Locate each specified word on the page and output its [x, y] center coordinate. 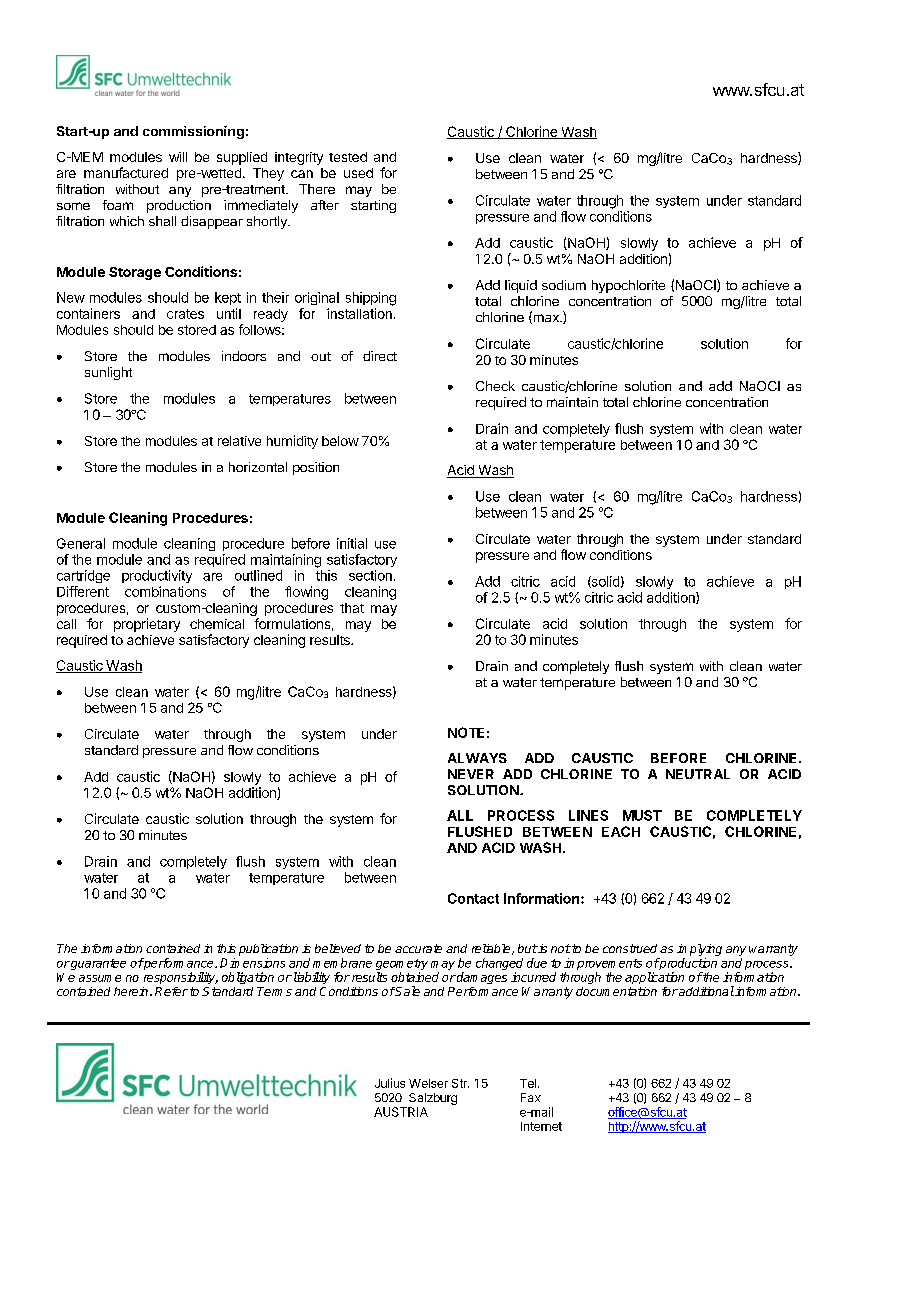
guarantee [97, 964]
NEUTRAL [698, 774]
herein [132, 991]
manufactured [126, 172]
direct [380, 356]
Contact [473, 898]
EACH [621, 831]
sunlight [108, 373]
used [358, 173]
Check [495, 386]
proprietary [147, 625]
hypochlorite [628, 286]
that [352, 608]
